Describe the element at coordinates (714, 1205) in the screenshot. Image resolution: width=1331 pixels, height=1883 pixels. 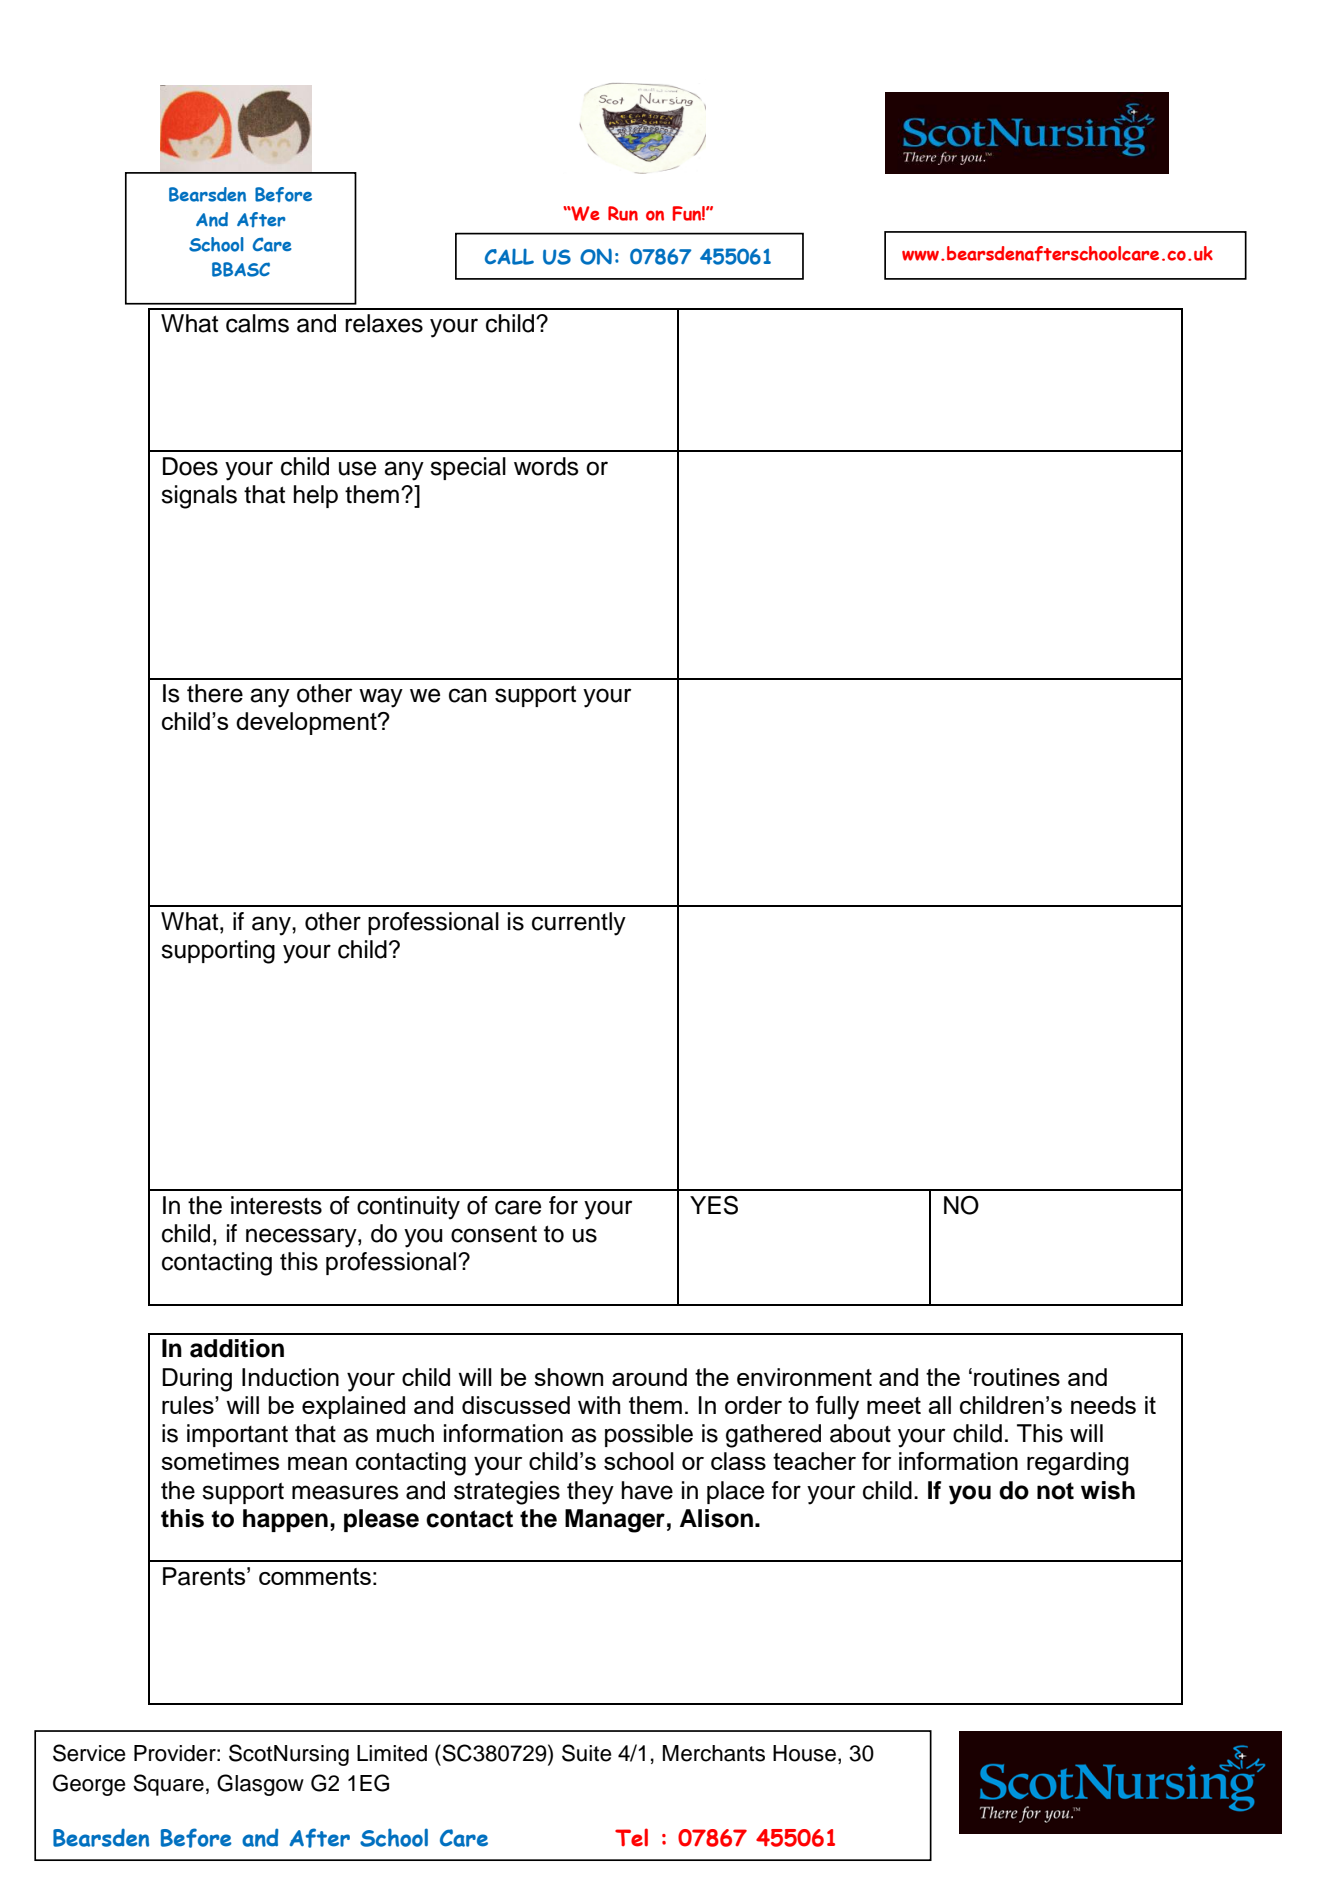
I see `YES` at that location.
